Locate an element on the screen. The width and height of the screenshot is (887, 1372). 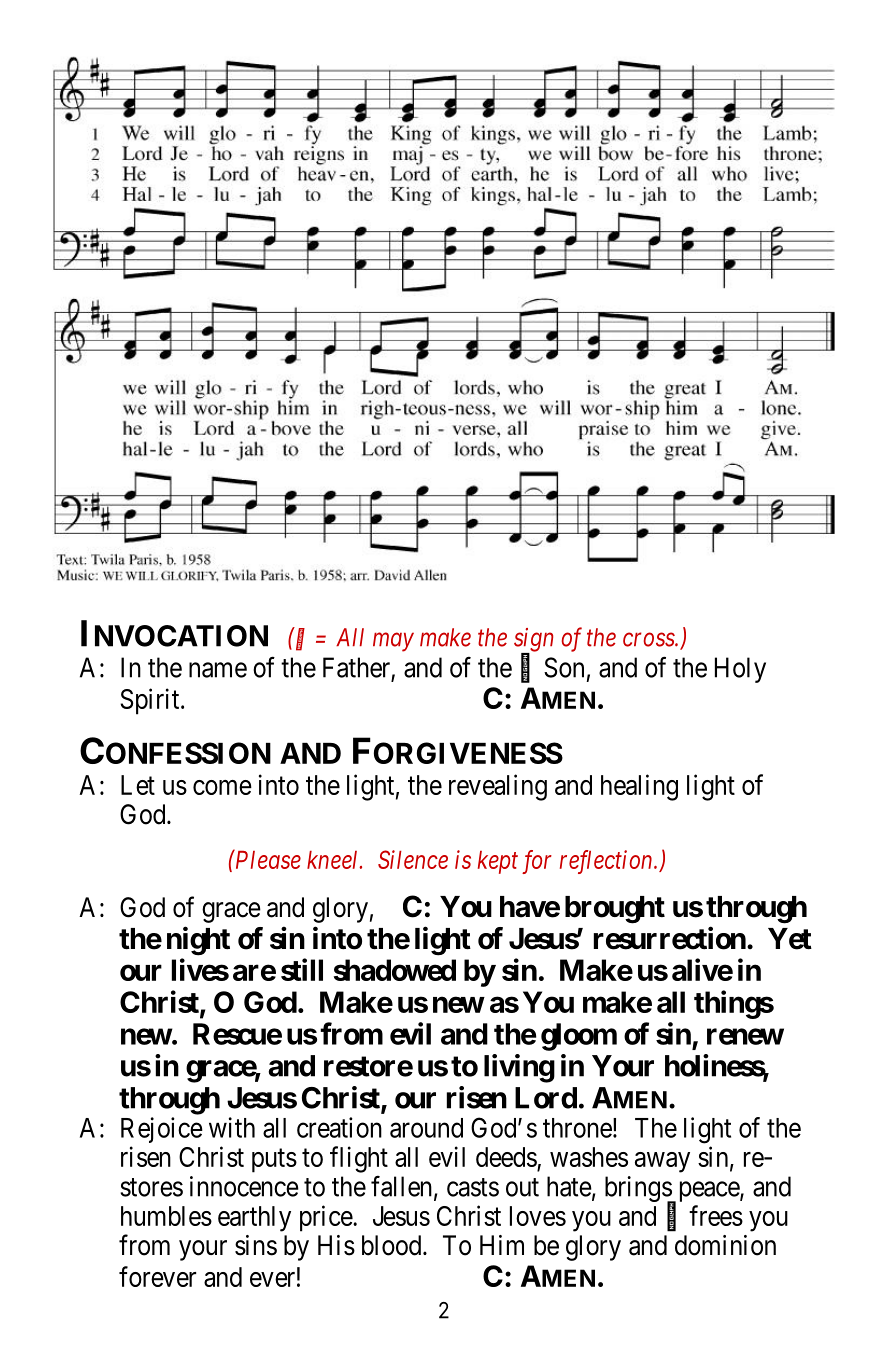
earthly is located at coordinates (254, 1219).
